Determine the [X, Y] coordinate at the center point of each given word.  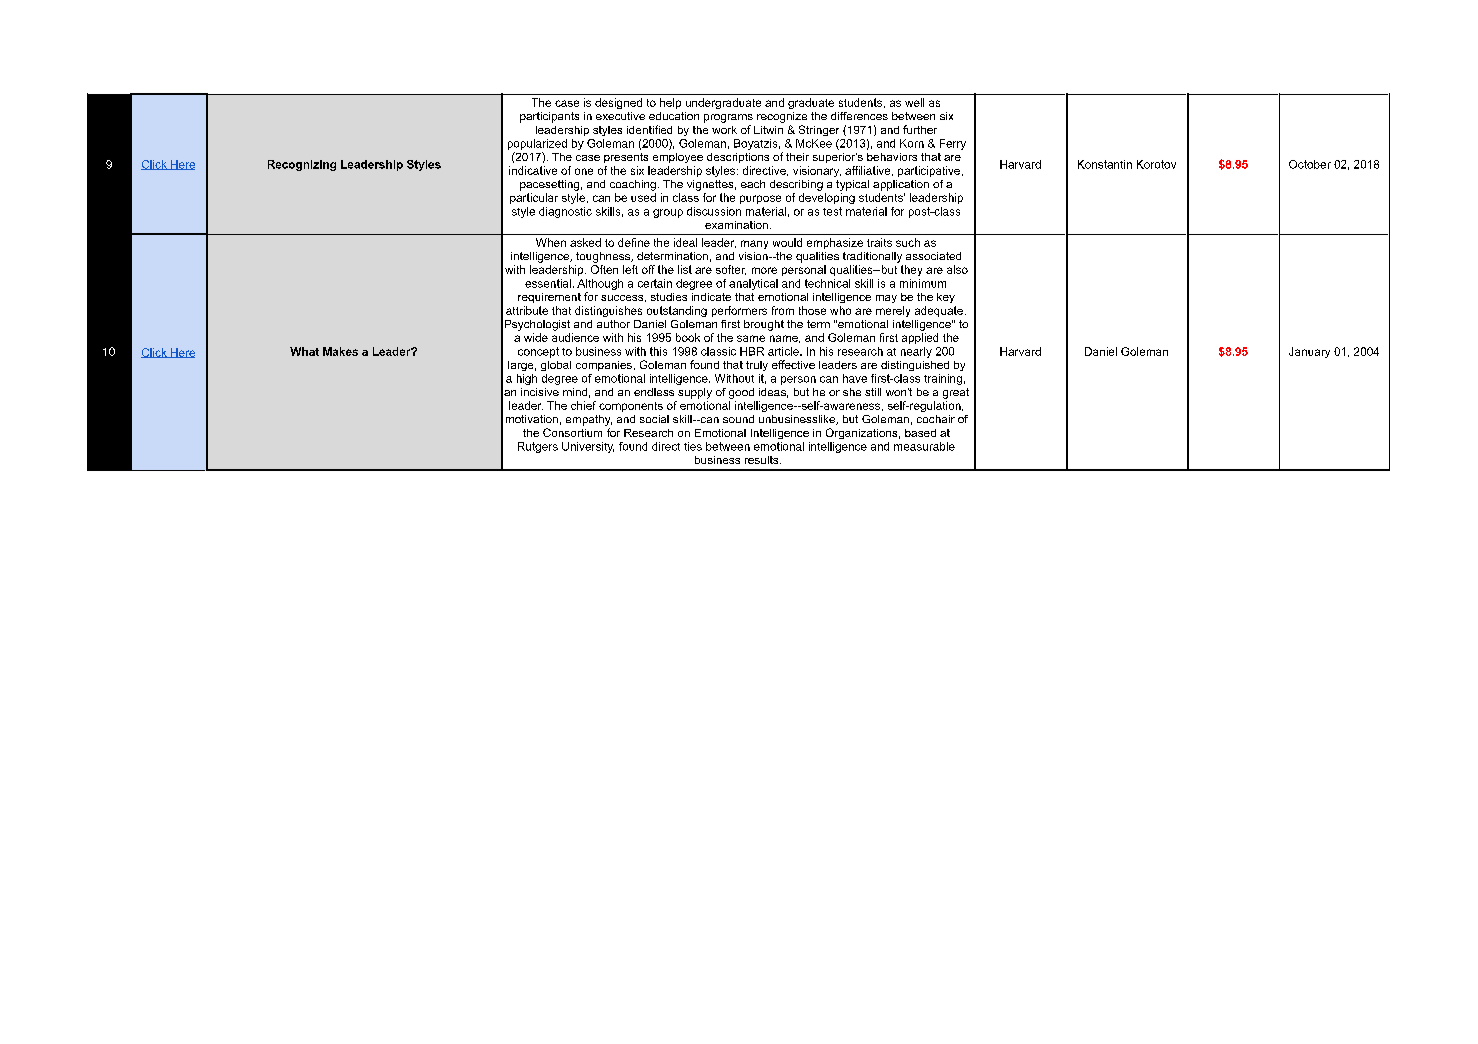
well [914, 102]
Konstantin [1105, 164]
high [527, 379]
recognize [782, 117]
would [787, 242]
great [956, 393]
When [551, 242]
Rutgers [538, 447]
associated [933, 256]
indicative [533, 170]
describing [796, 185]
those [812, 310]
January [1309, 352]
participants [549, 117]
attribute [527, 310]
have [855, 378]
